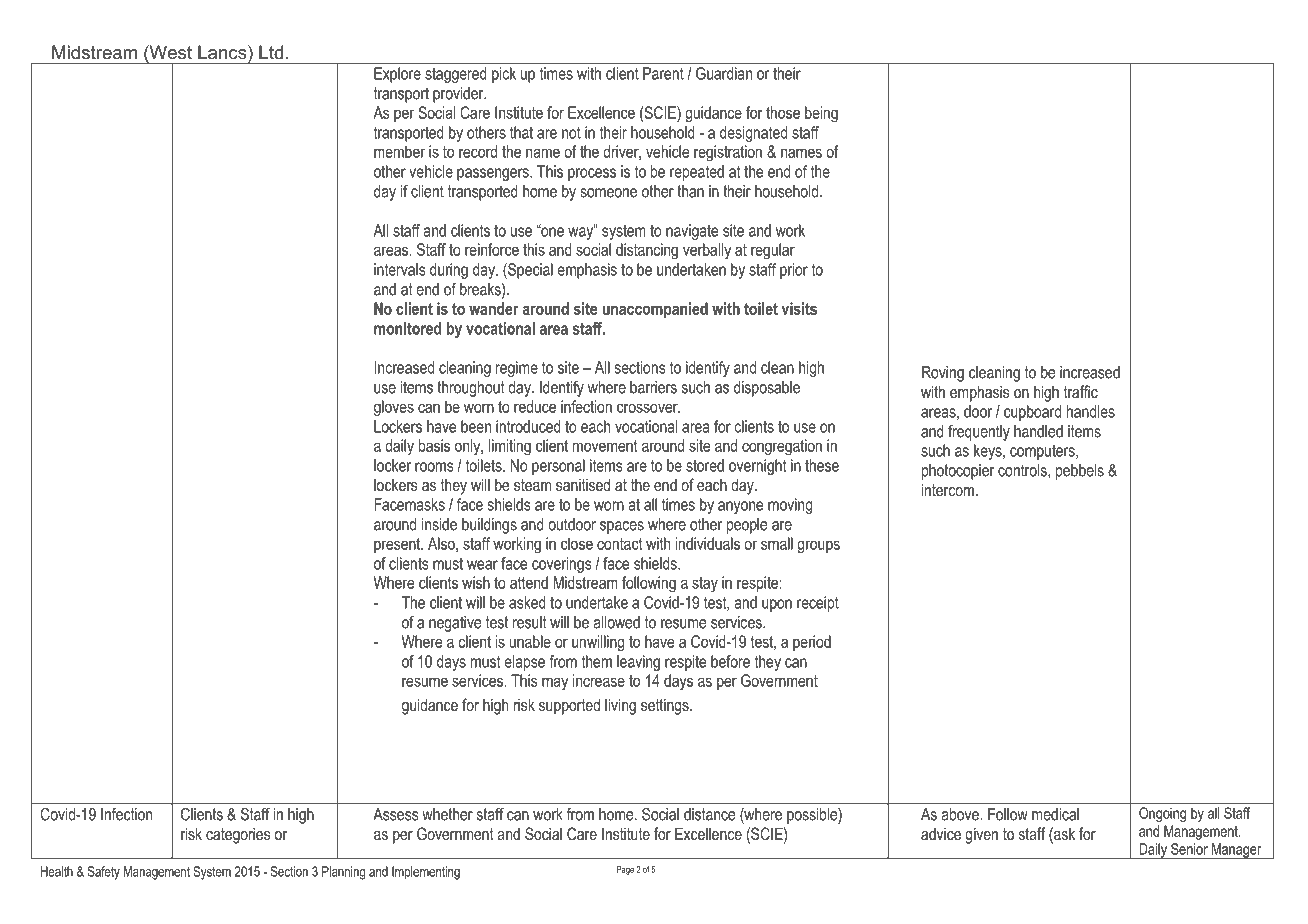  Describe the element at coordinates (821, 114) in the document. I see `being` at that location.
